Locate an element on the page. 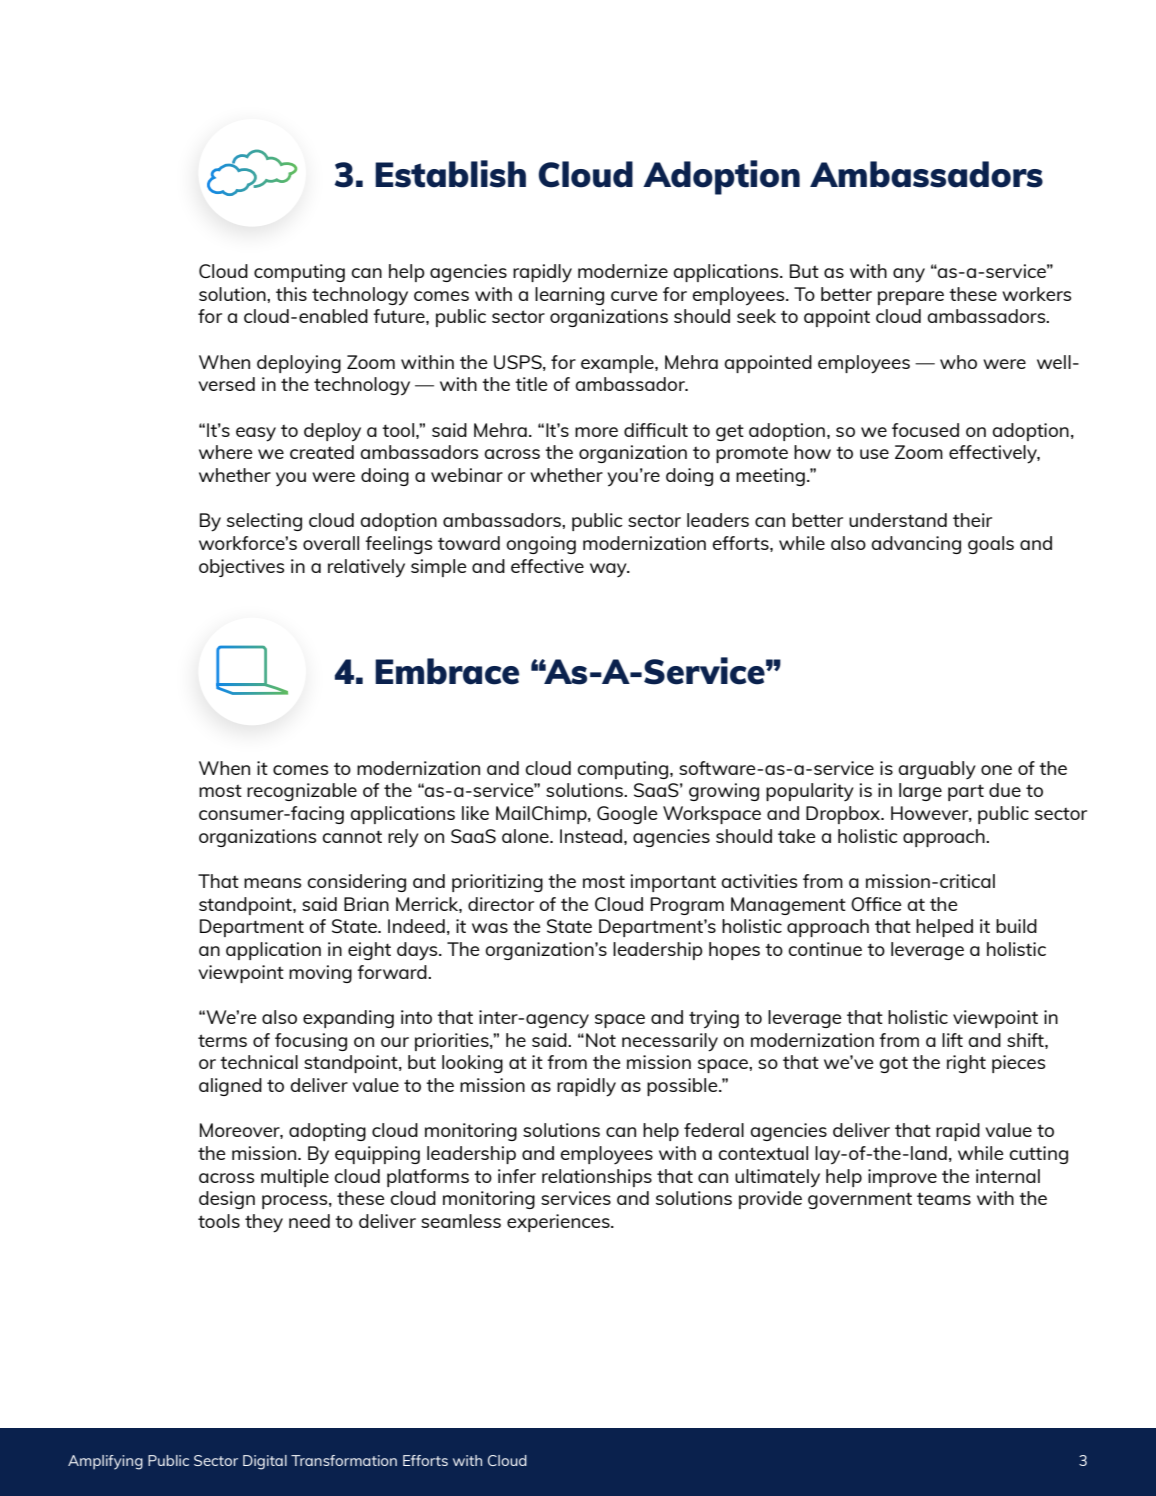 The width and height of the image is (1156, 1496). selecting is located at coordinates (264, 522).
